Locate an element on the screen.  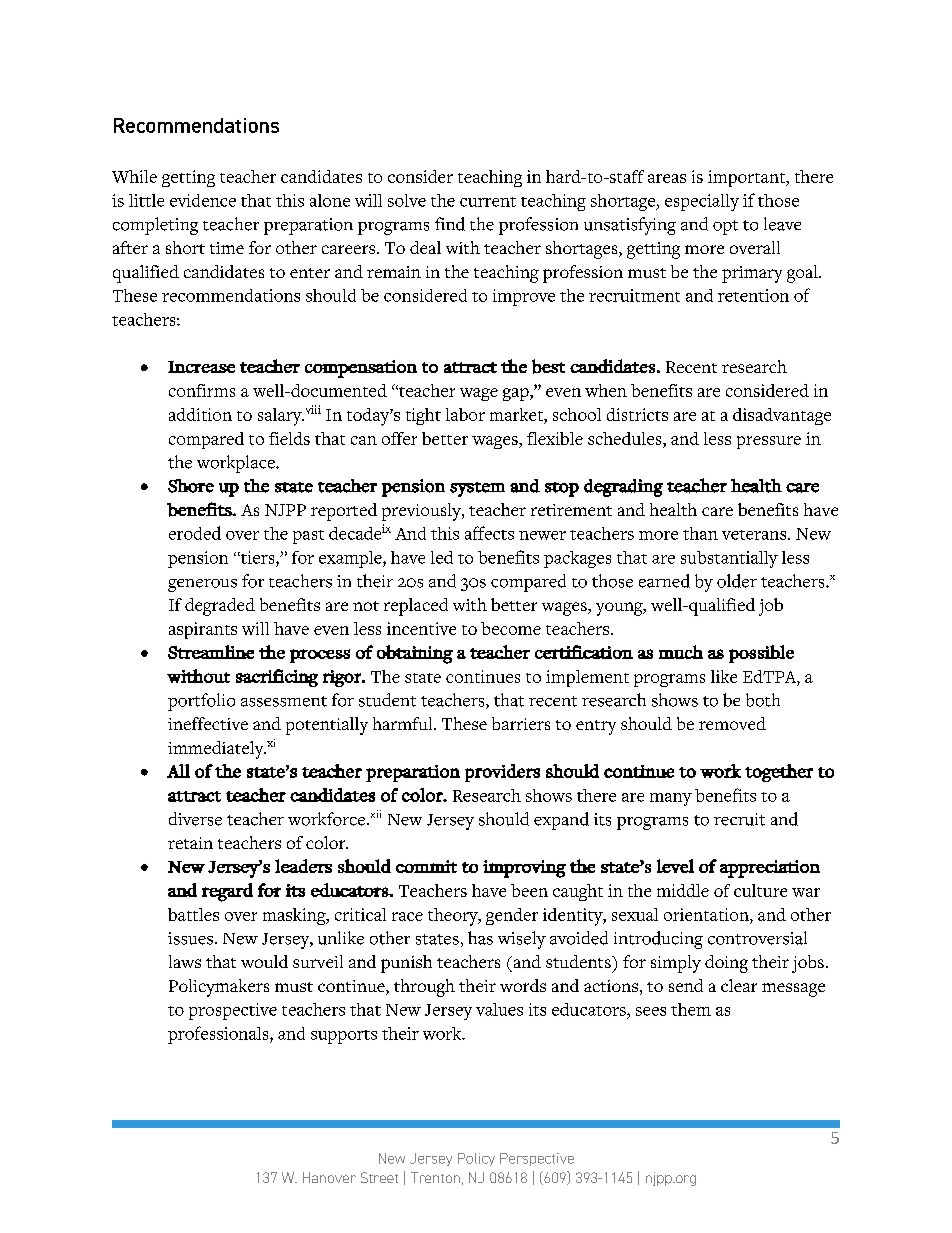
especially is located at coordinates (702, 202).
